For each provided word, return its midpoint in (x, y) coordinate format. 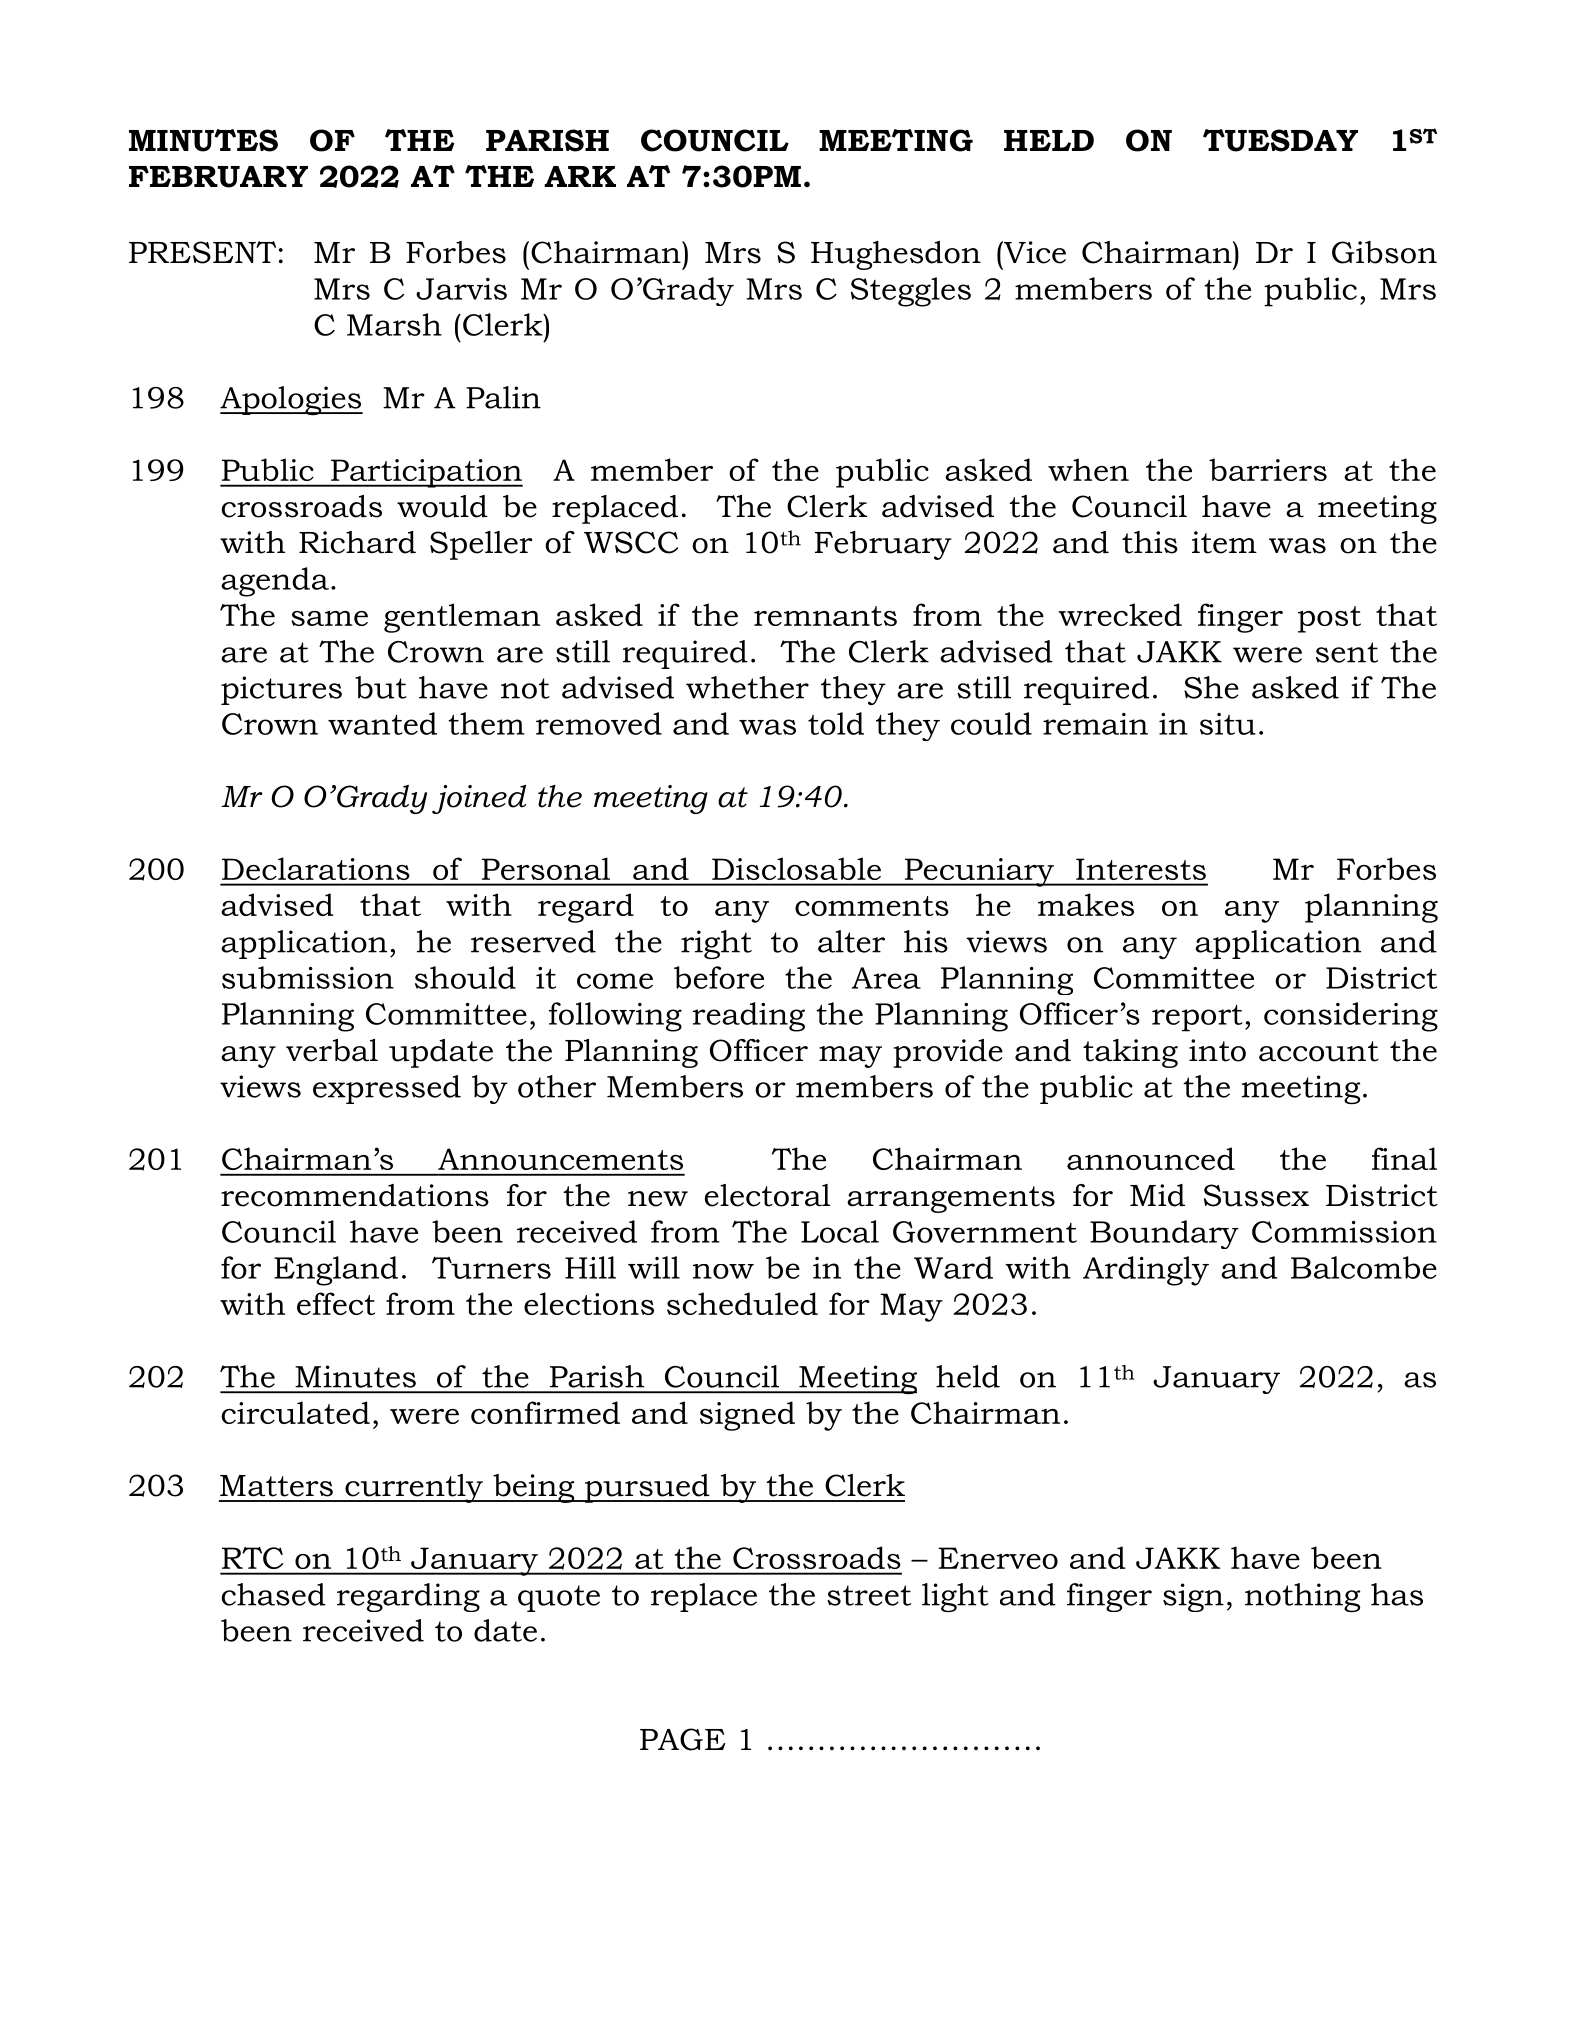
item (1224, 542)
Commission (1344, 1232)
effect (336, 1303)
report (1197, 1018)
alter (851, 941)
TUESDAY (1280, 140)
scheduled (742, 1303)
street (869, 1595)
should (465, 977)
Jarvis (461, 289)
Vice (1034, 252)
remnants (825, 616)
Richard (357, 542)
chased (274, 1594)
